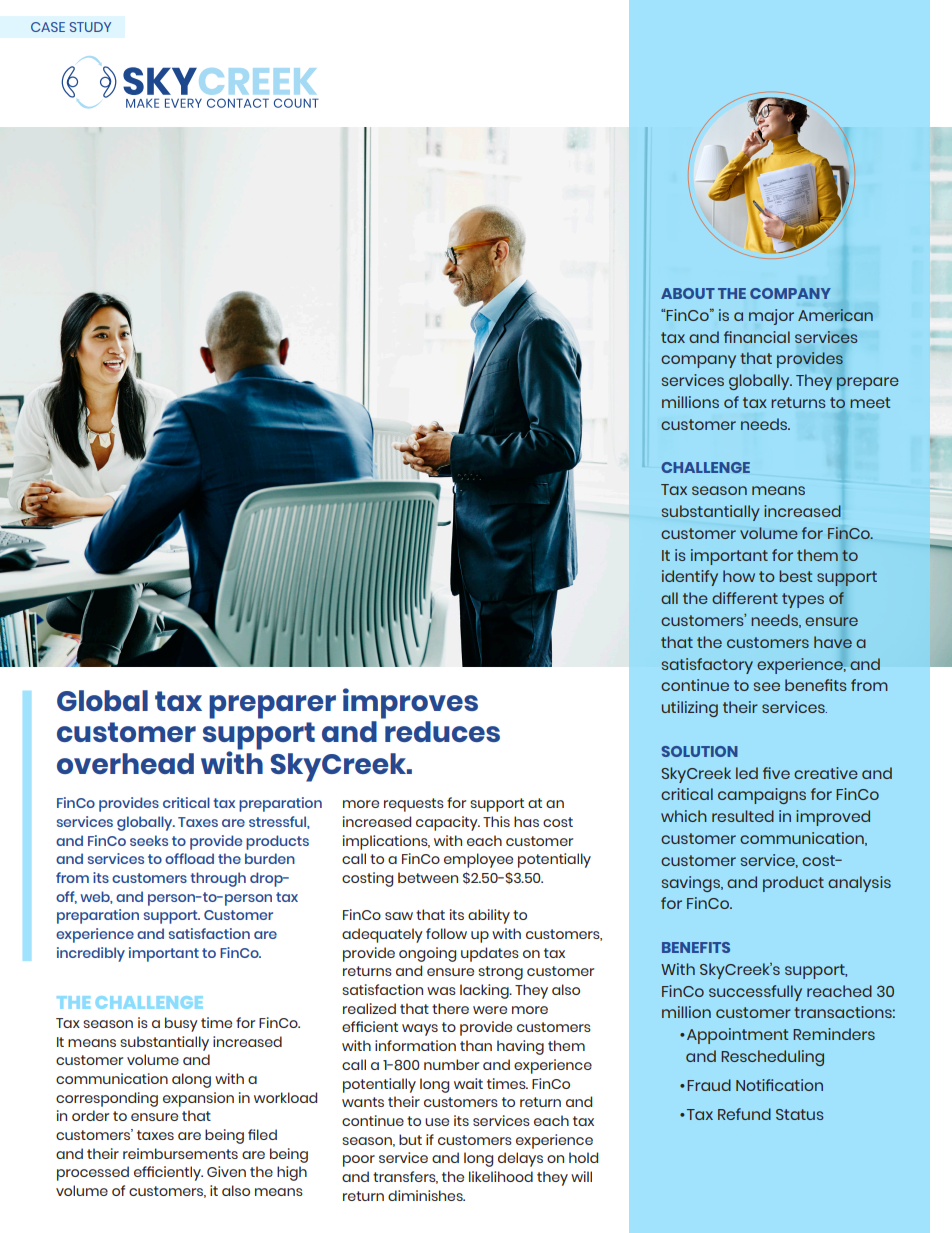 This screenshot has width=952, height=1233. What do you see at coordinates (90, 27) in the screenshot?
I see `STUDY` at bounding box center [90, 27].
